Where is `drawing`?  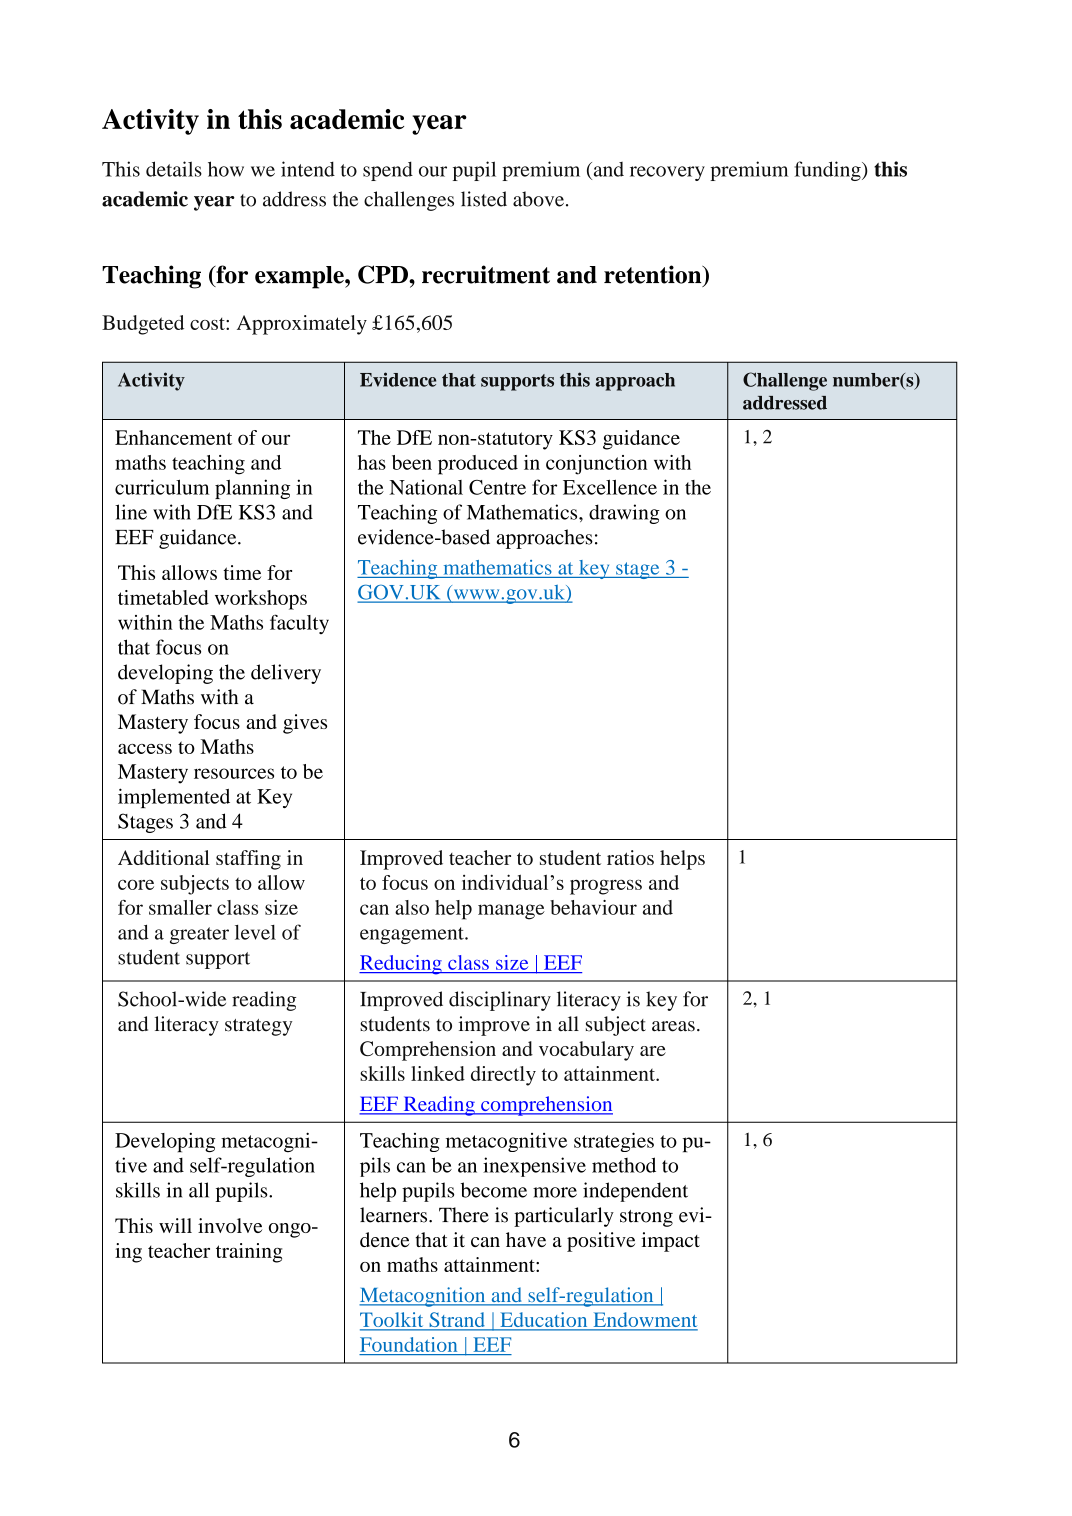 drawing is located at coordinates (624, 514).
